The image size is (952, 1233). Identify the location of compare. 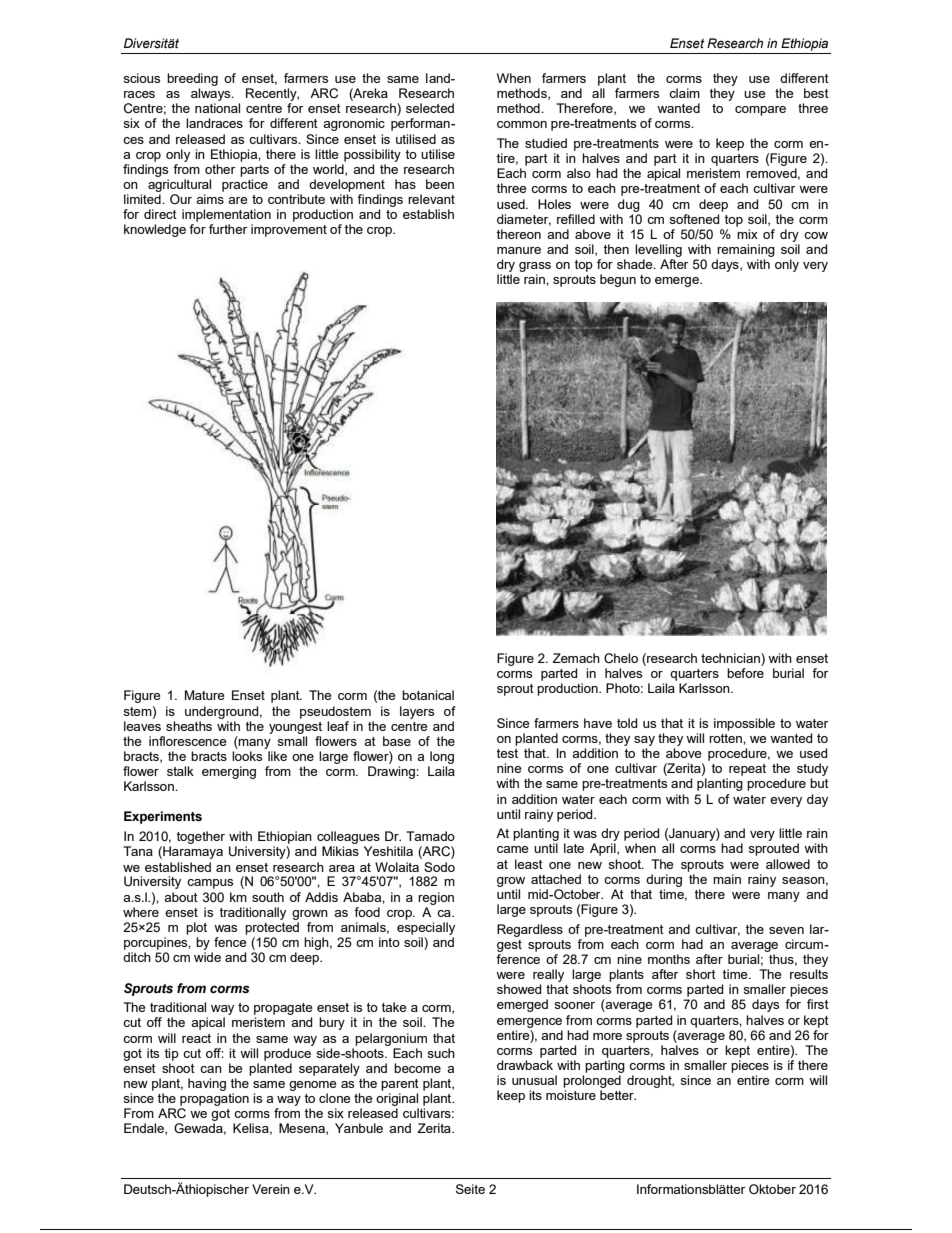
(760, 111).
